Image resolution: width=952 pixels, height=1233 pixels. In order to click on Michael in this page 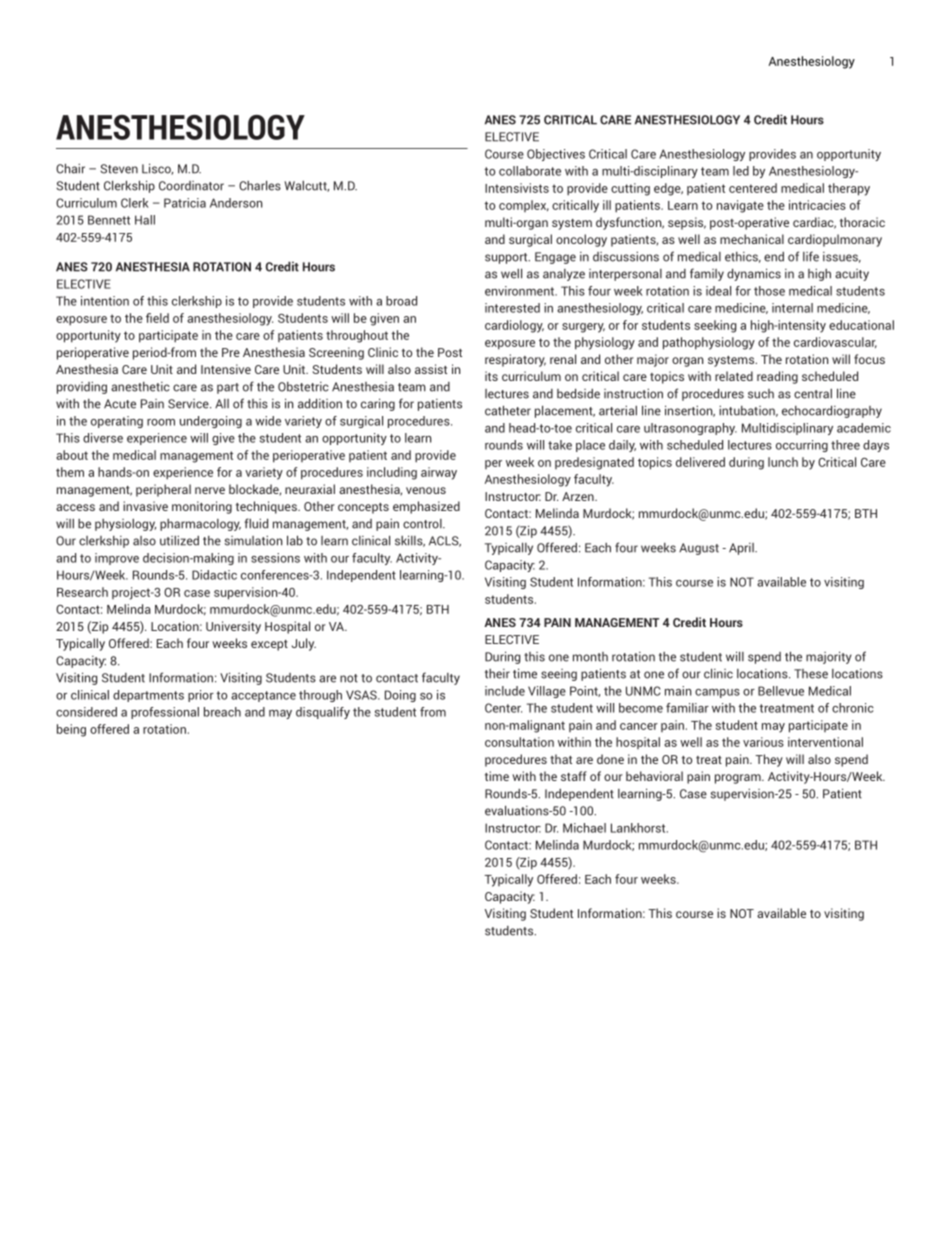, I will do `click(584, 828)`.
